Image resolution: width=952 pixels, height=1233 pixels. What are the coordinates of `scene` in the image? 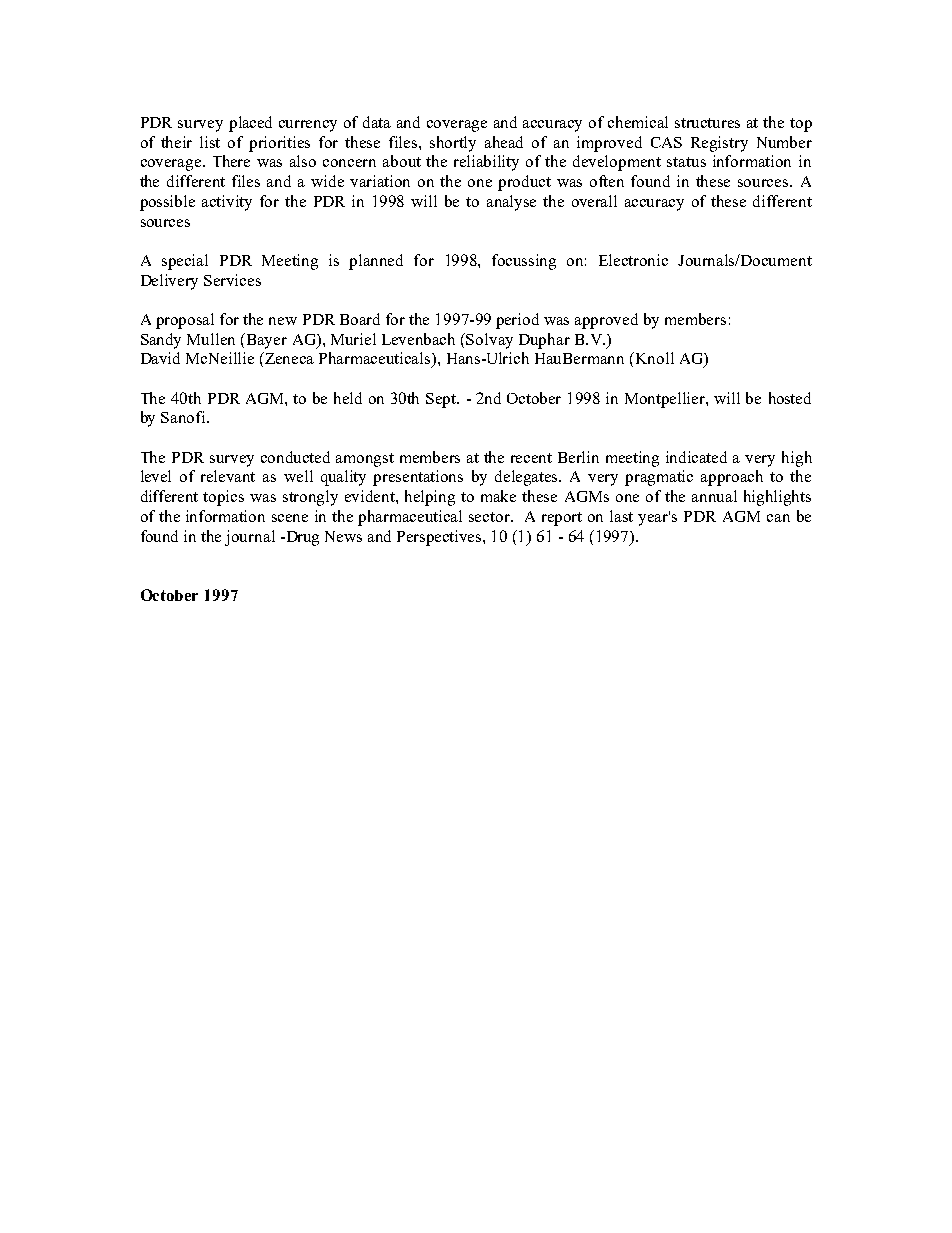 It's located at (290, 518).
